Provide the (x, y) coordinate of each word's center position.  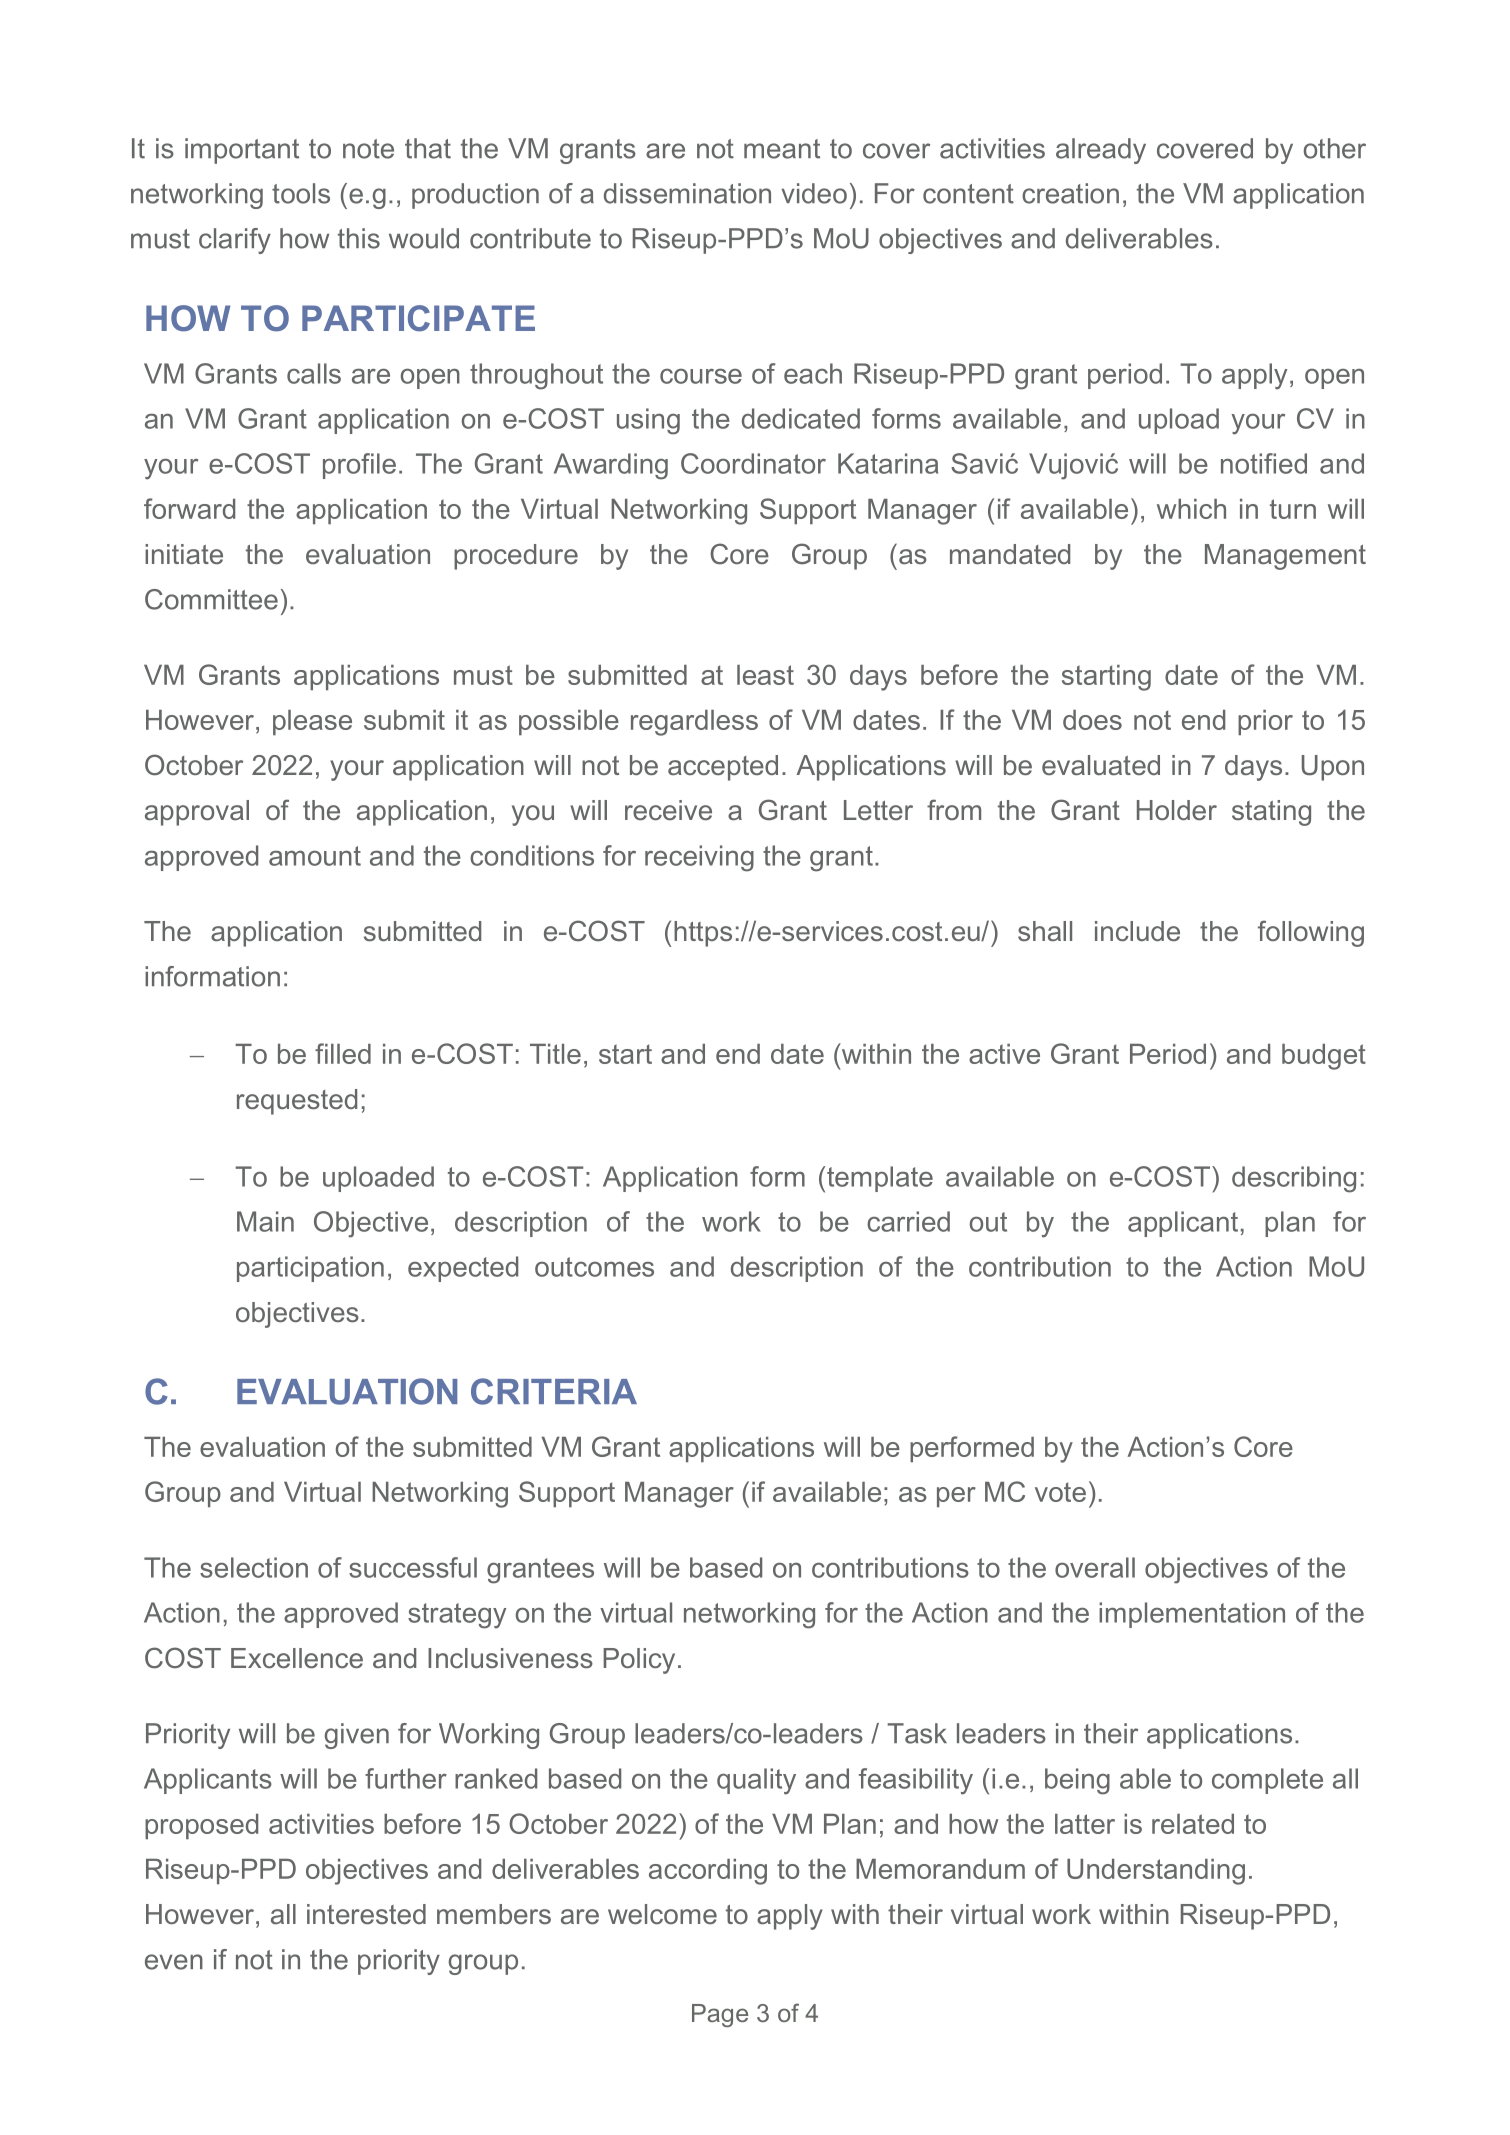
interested (366, 1914)
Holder (1177, 810)
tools (301, 193)
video (814, 193)
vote (1060, 1492)
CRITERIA (554, 1391)
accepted (723, 768)
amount (315, 856)
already (1101, 151)
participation (310, 1269)
